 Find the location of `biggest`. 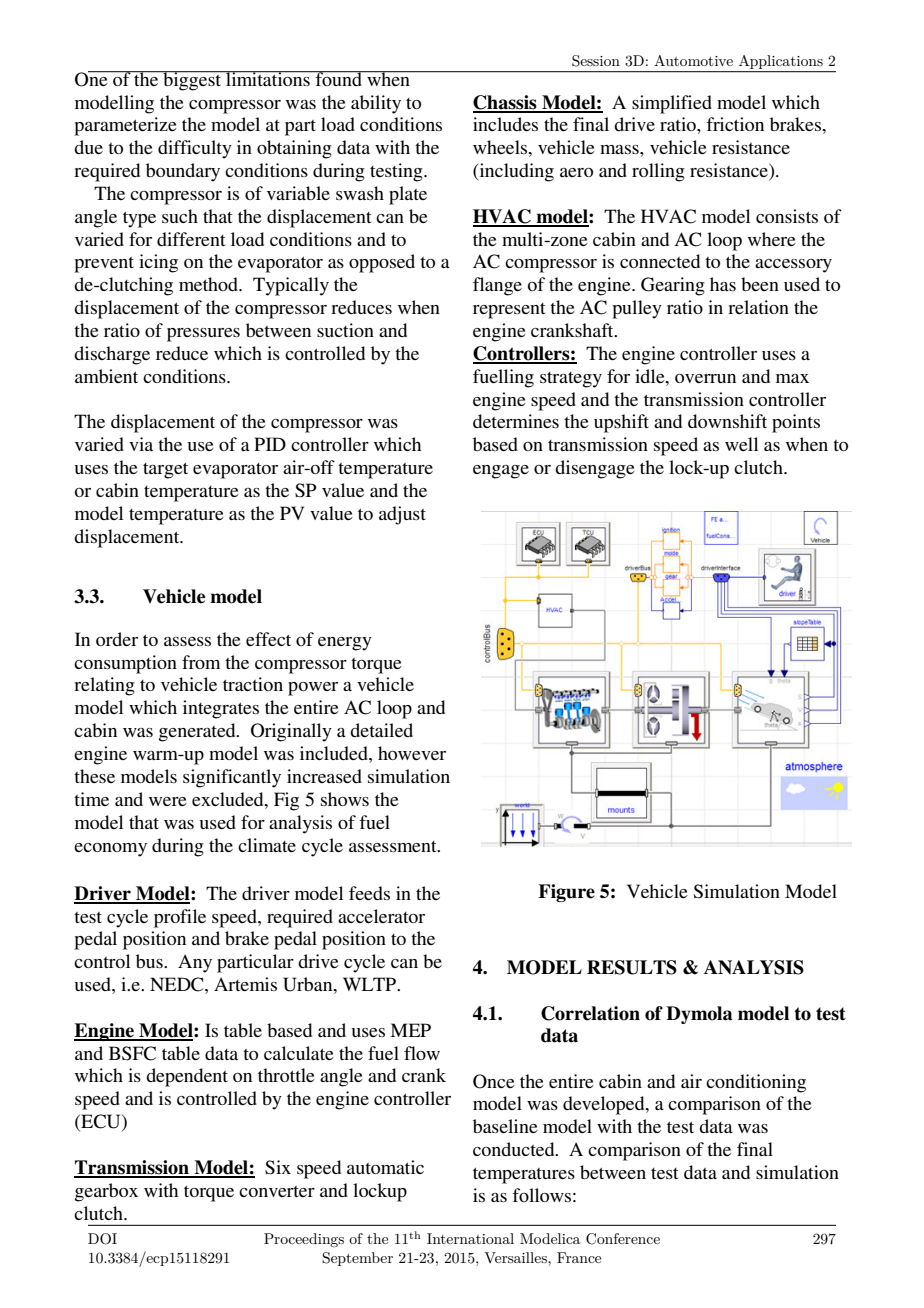

biggest is located at coordinates (192, 81).
